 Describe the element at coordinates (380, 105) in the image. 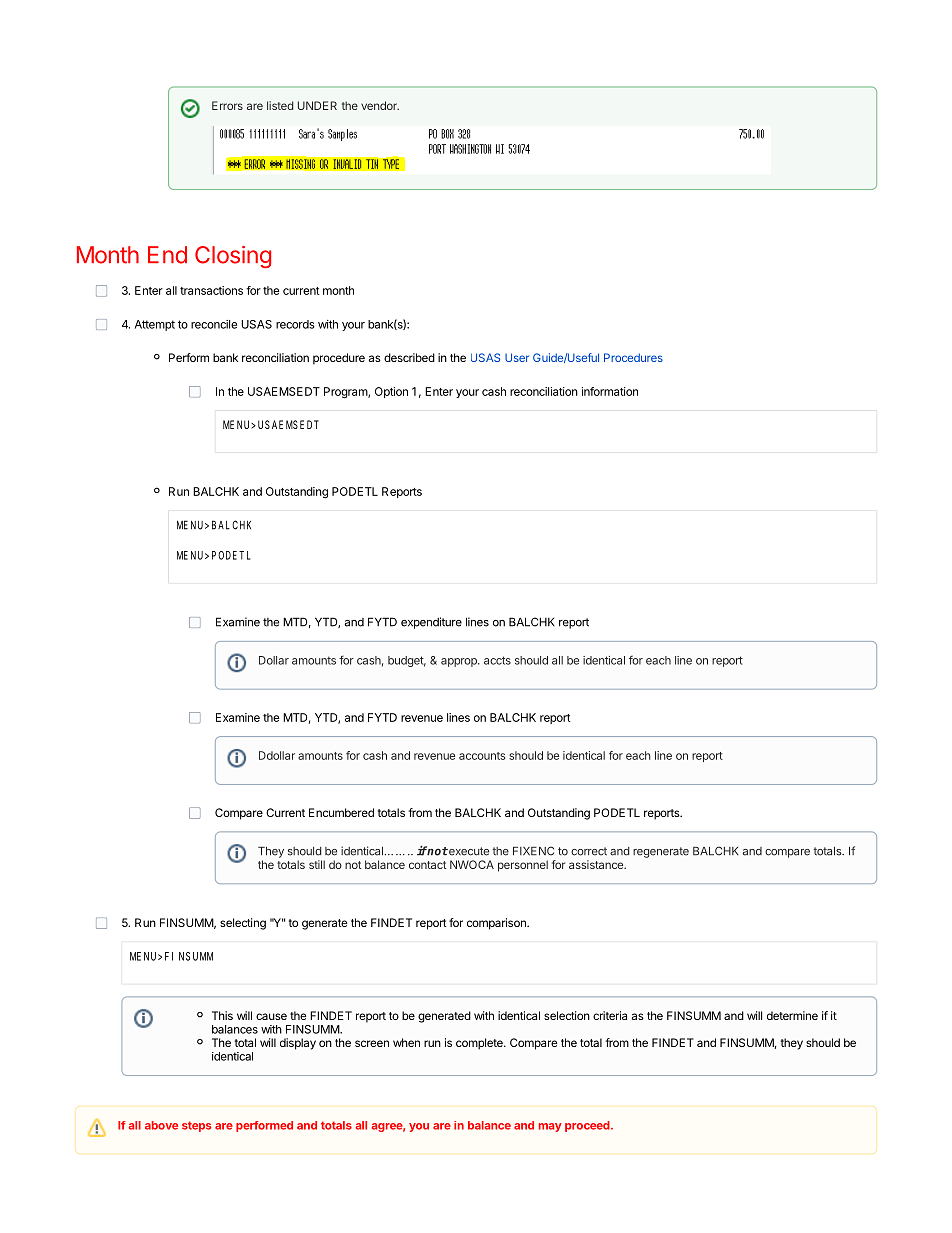

I see `vendor` at that location.
